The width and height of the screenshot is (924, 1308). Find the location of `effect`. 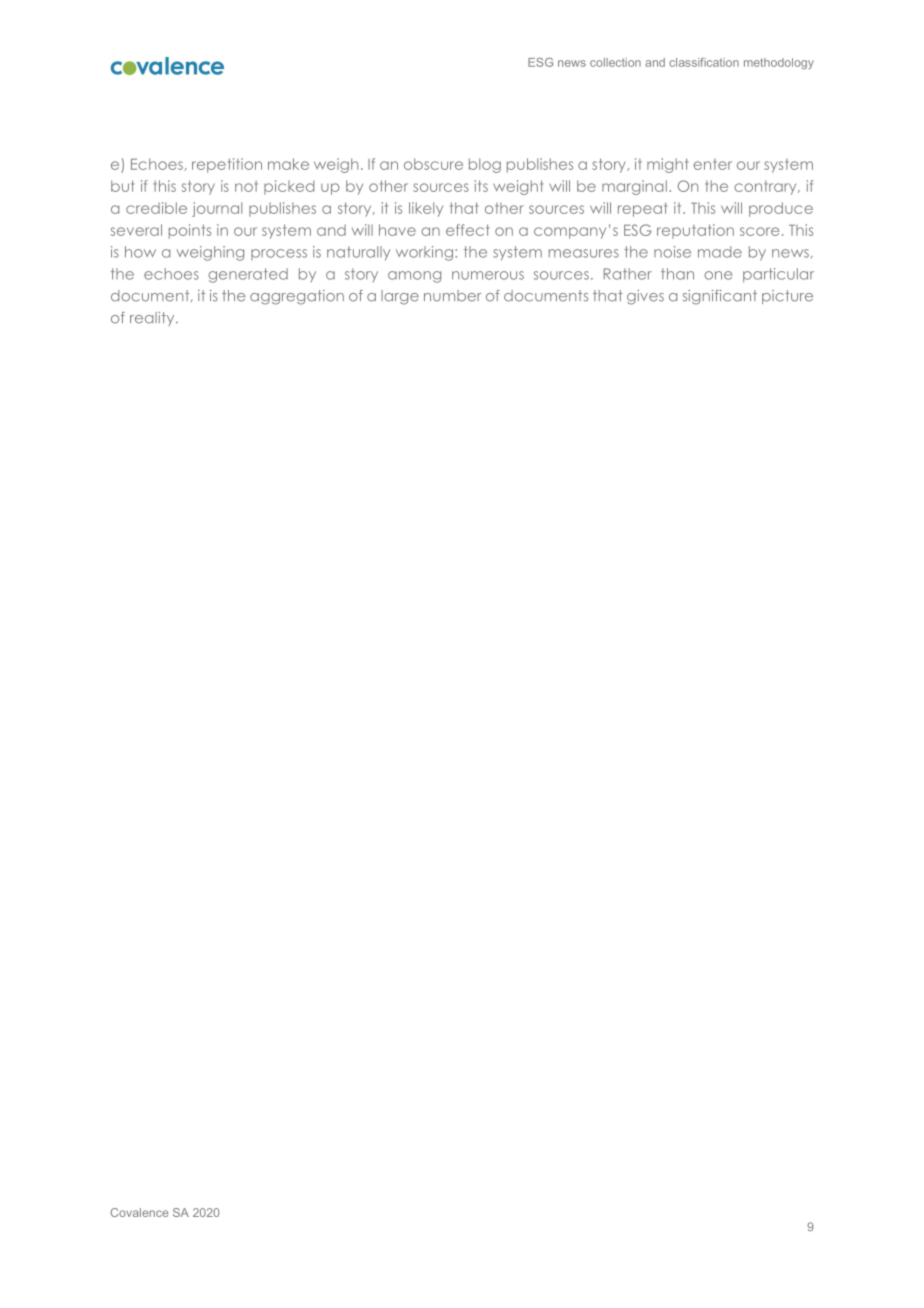

effect is located at coordinates (468, 230).
